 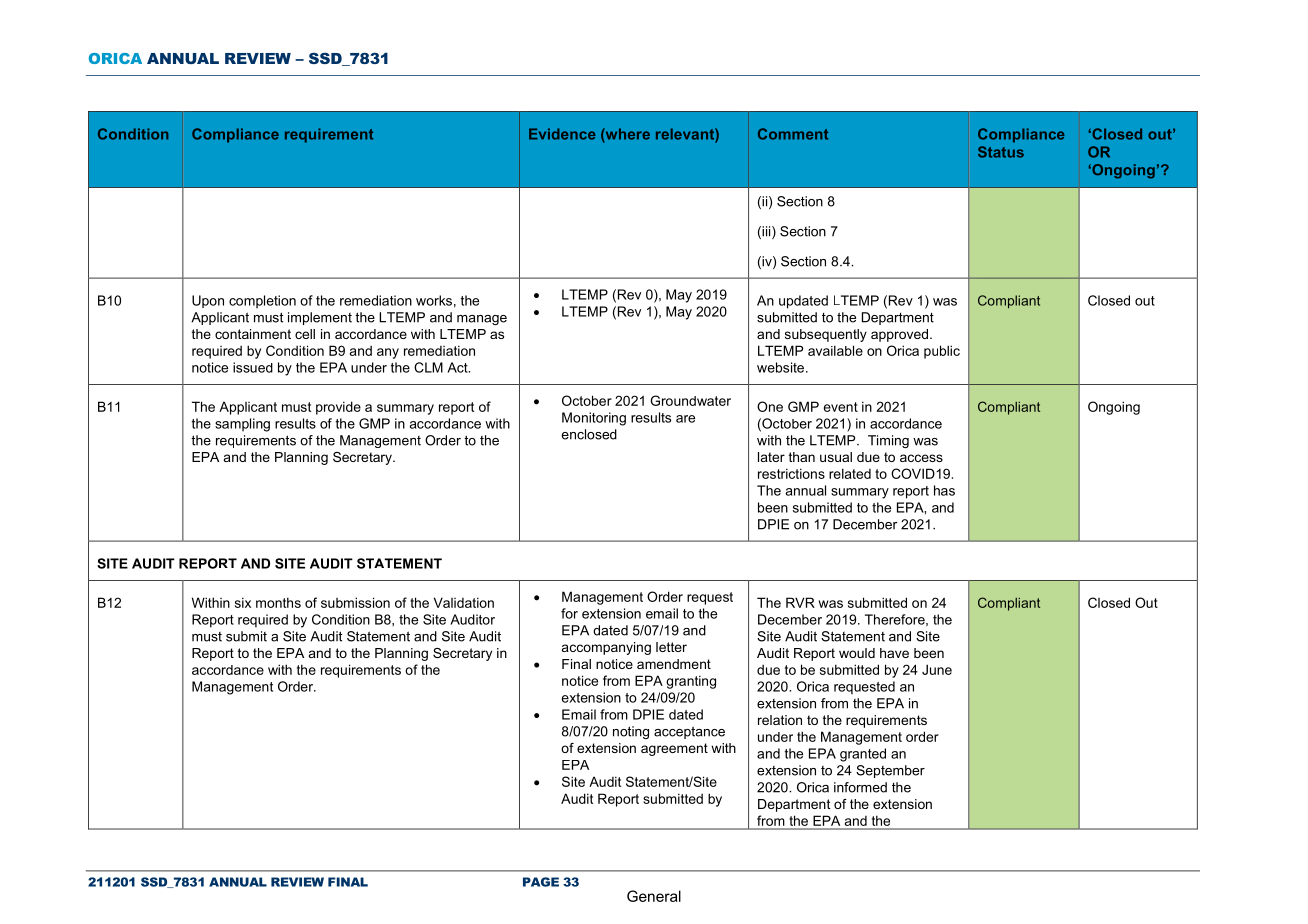 I want to click on months, so click(x=278, y=602).
